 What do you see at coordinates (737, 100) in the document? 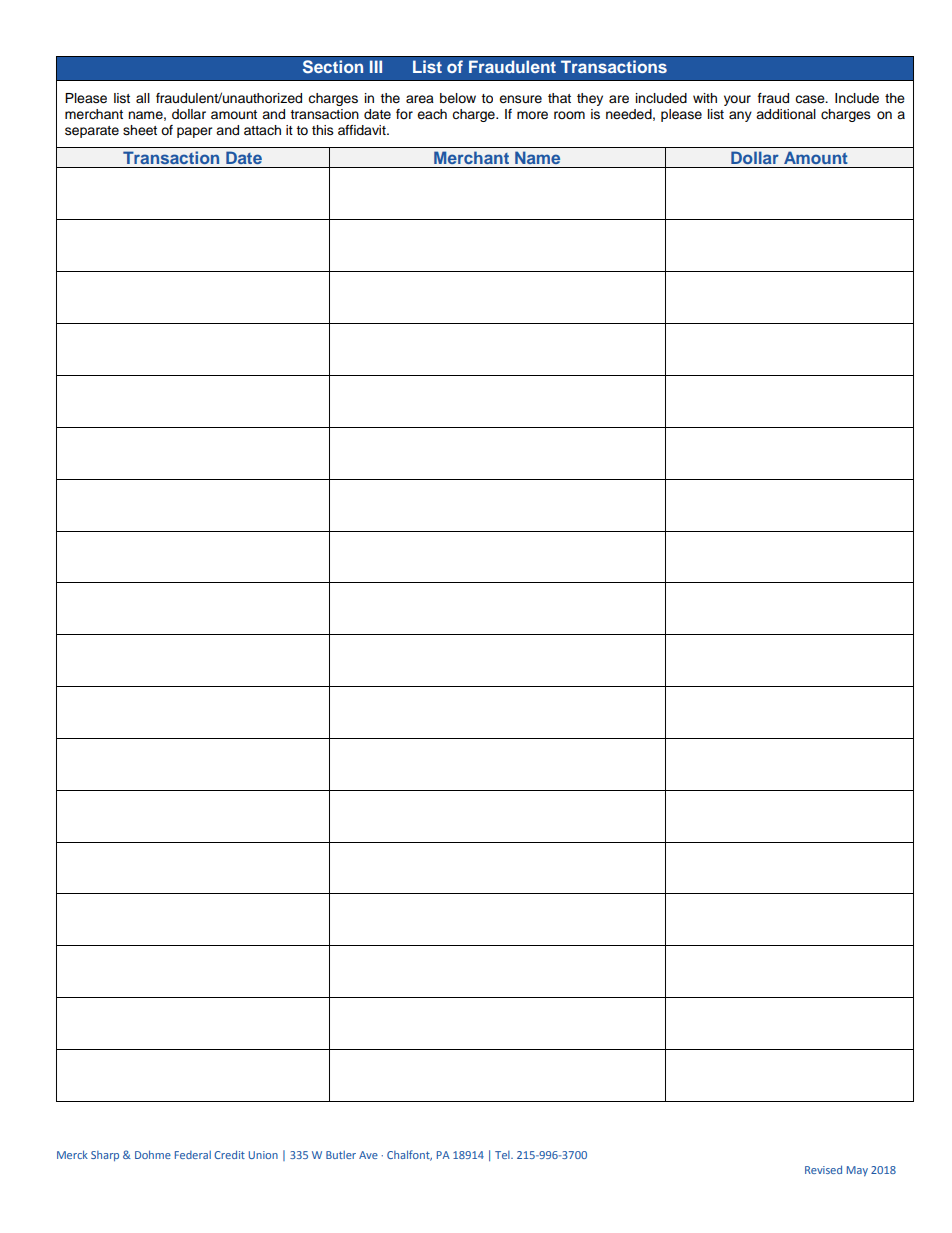
I see `your` at bounding box center [737, 100].
